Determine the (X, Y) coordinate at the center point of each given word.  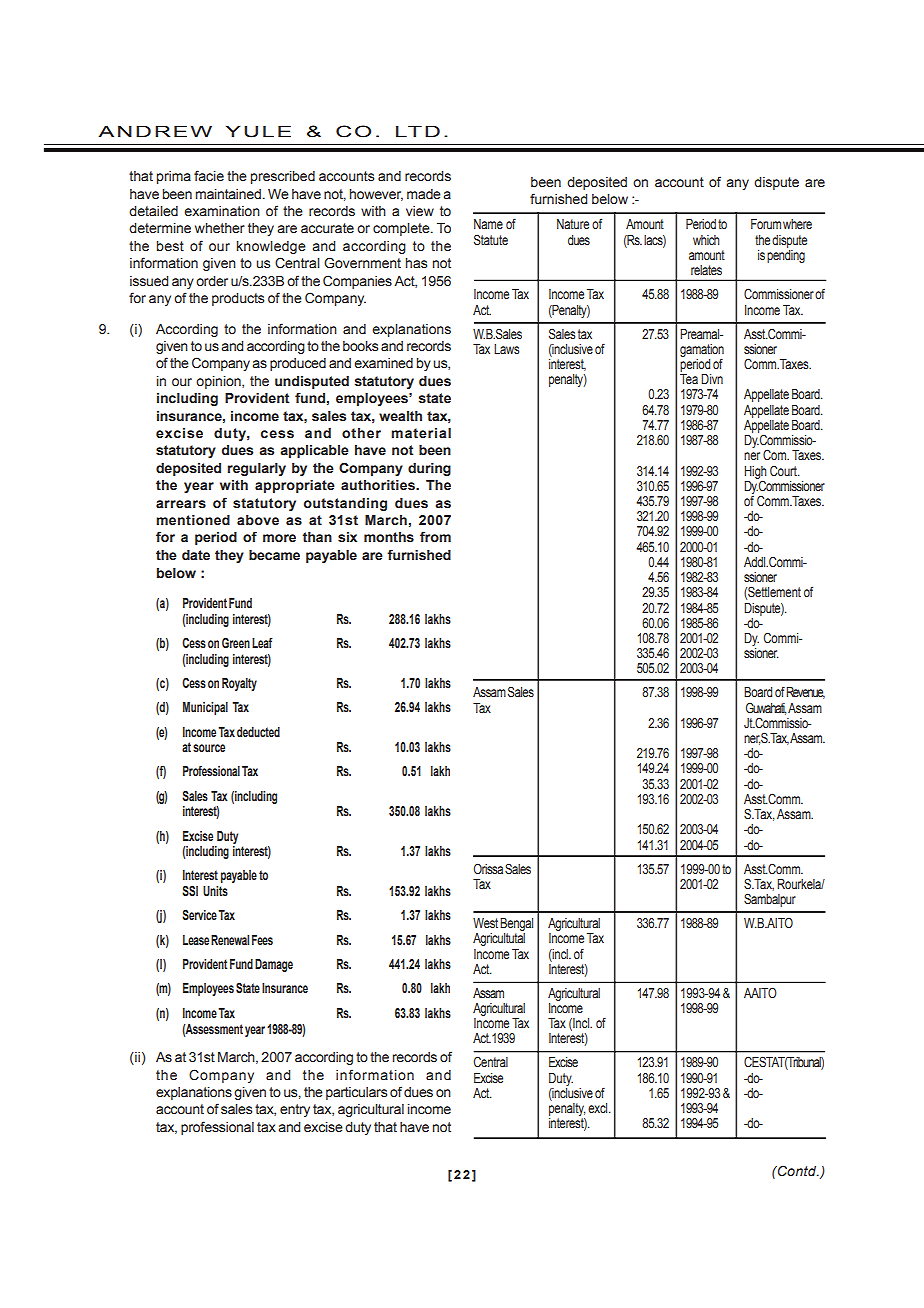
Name (488, 224)
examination (222, 211)
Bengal (516, 924)
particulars (356, 1093)
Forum (766, 224)
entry (295, 1110)
